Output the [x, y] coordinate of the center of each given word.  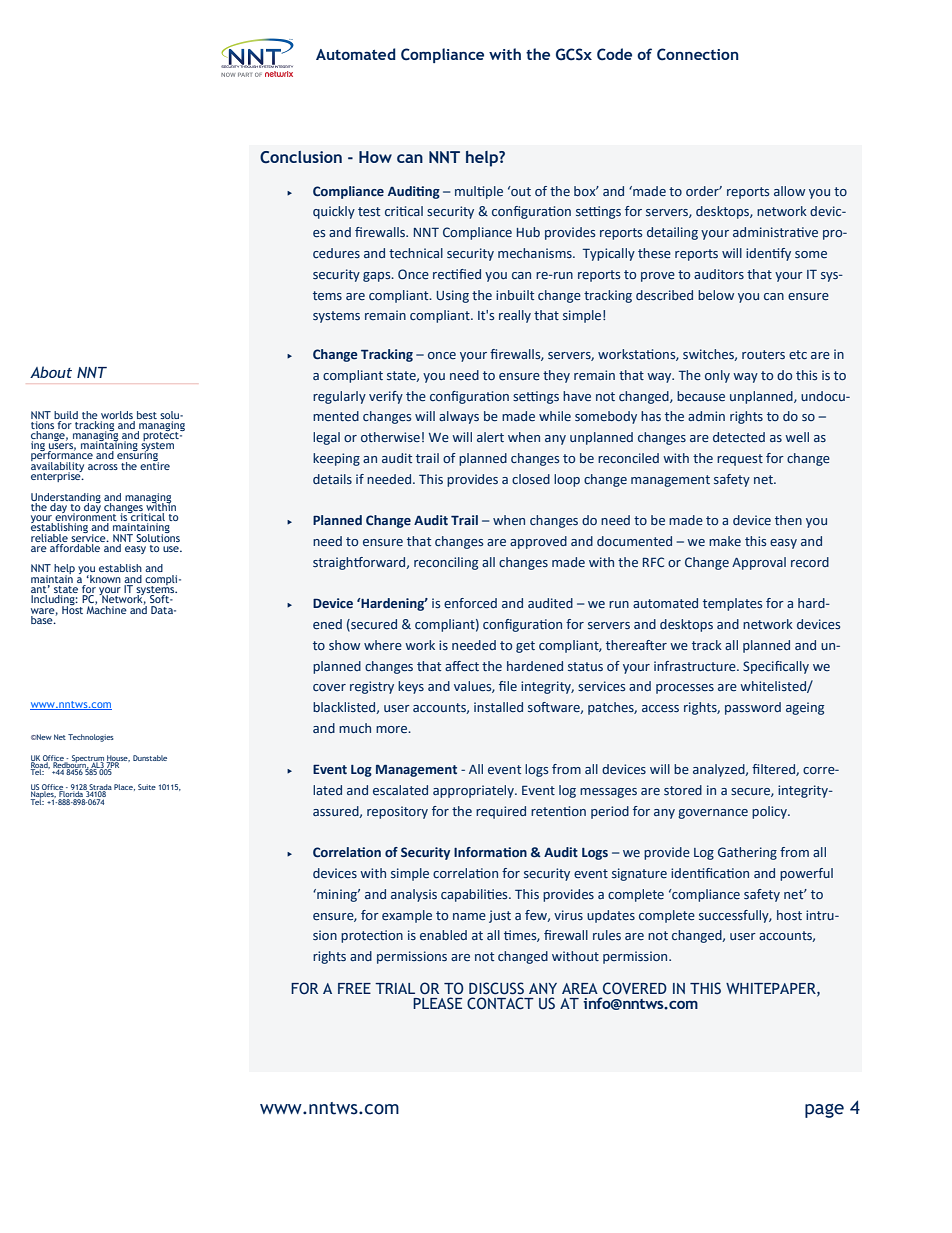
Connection [698, 54]
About [51, 372]
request [740, 460]
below [716, 295]
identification [710, 873]
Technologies [91, 738]
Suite [147, 787]
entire [155, 464]
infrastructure [696, 666]
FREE [354, 988]
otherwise [390, 437]
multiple [479, 192]
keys [411, 687]
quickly [334, 212]
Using [453, 296]
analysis [414, 895]
